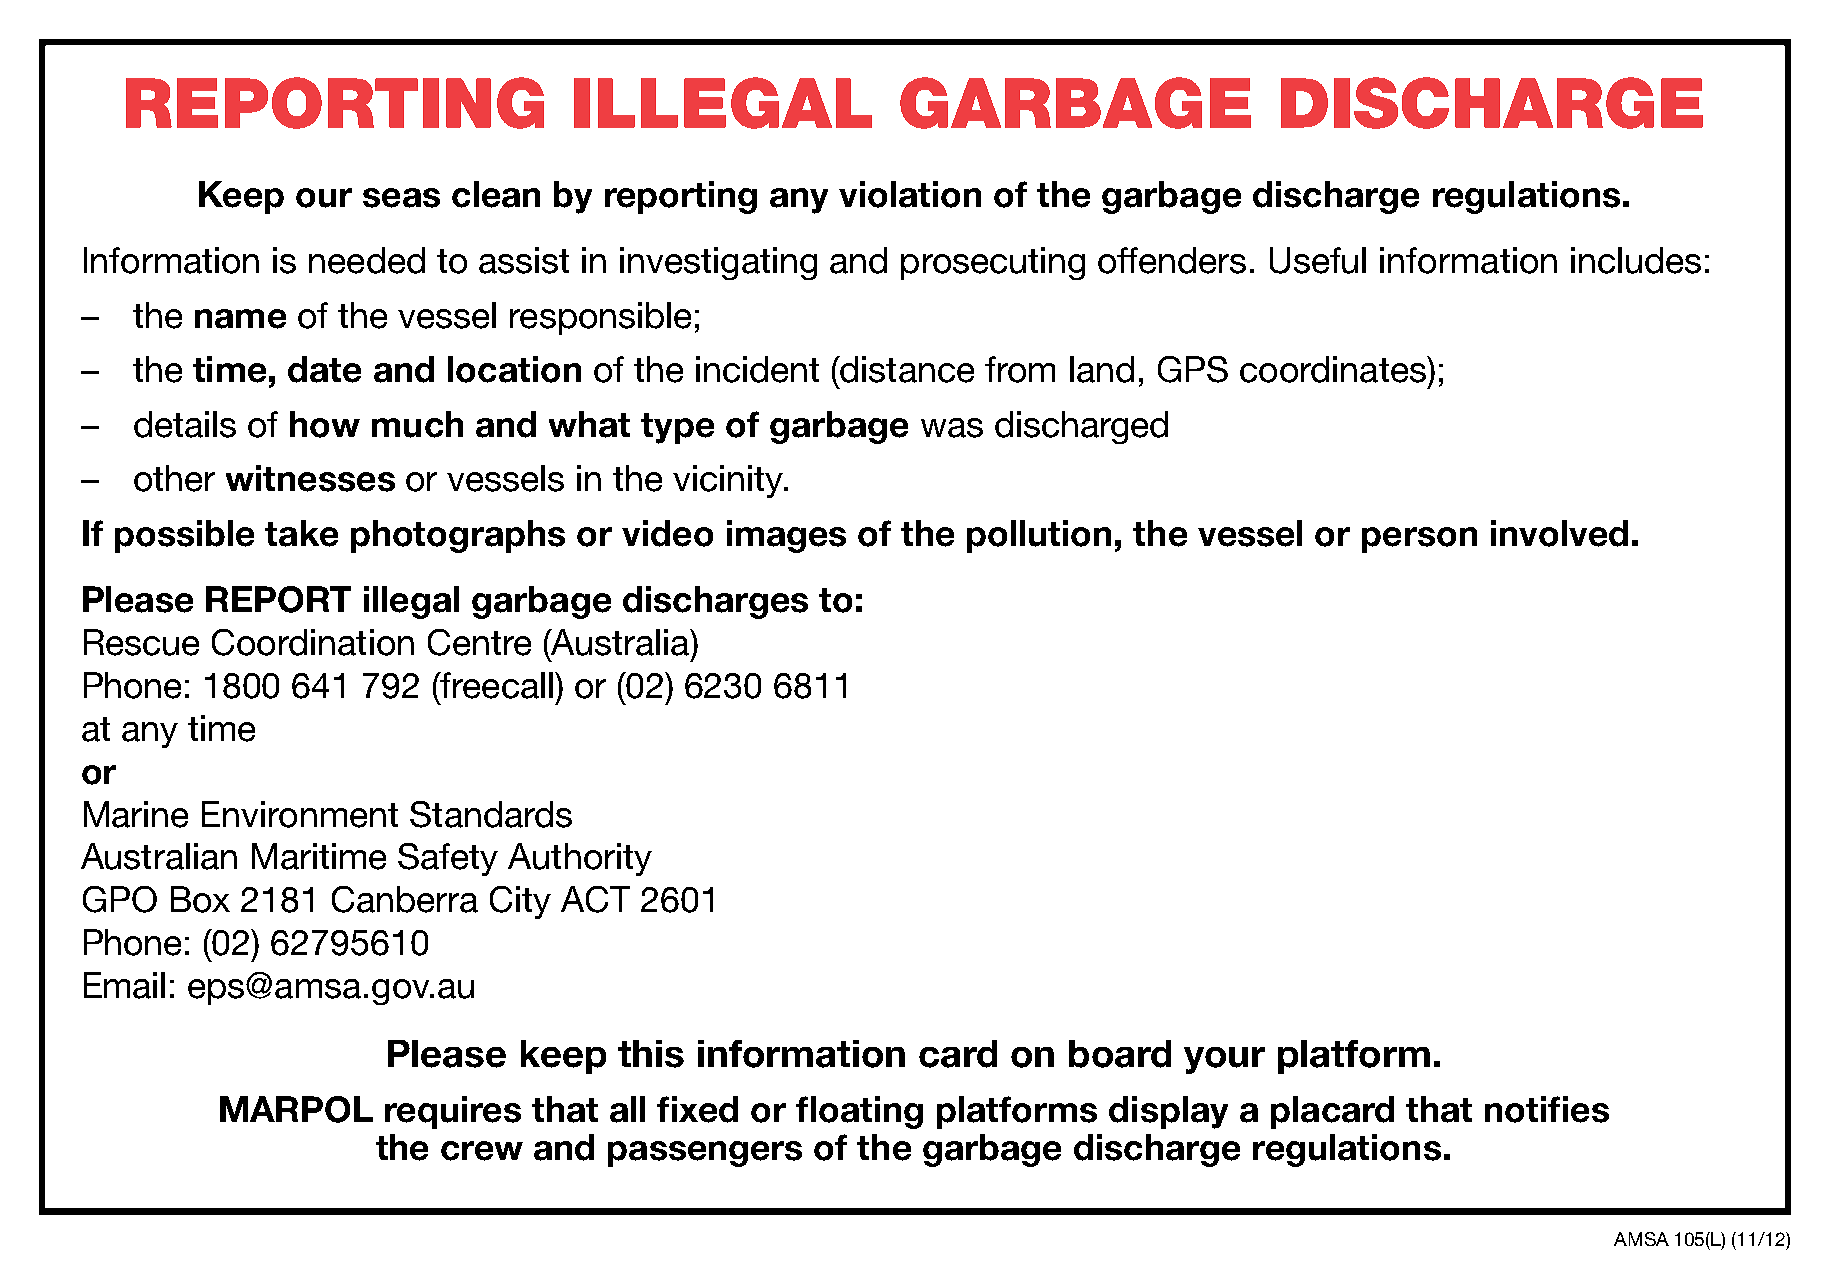  I want to click on violation, so click(910, 194).
